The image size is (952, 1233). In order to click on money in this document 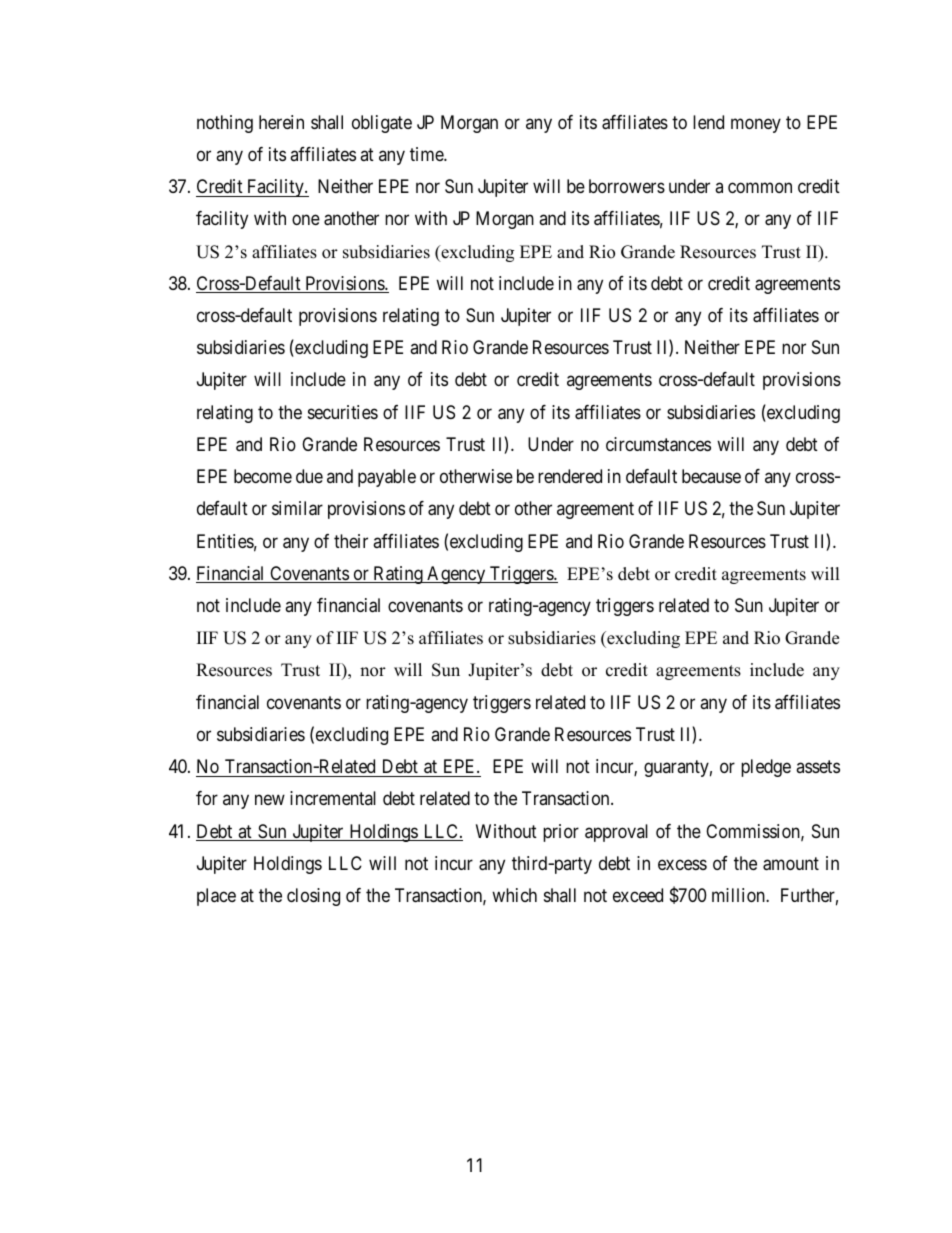, I will do `click(756, 125)`.
